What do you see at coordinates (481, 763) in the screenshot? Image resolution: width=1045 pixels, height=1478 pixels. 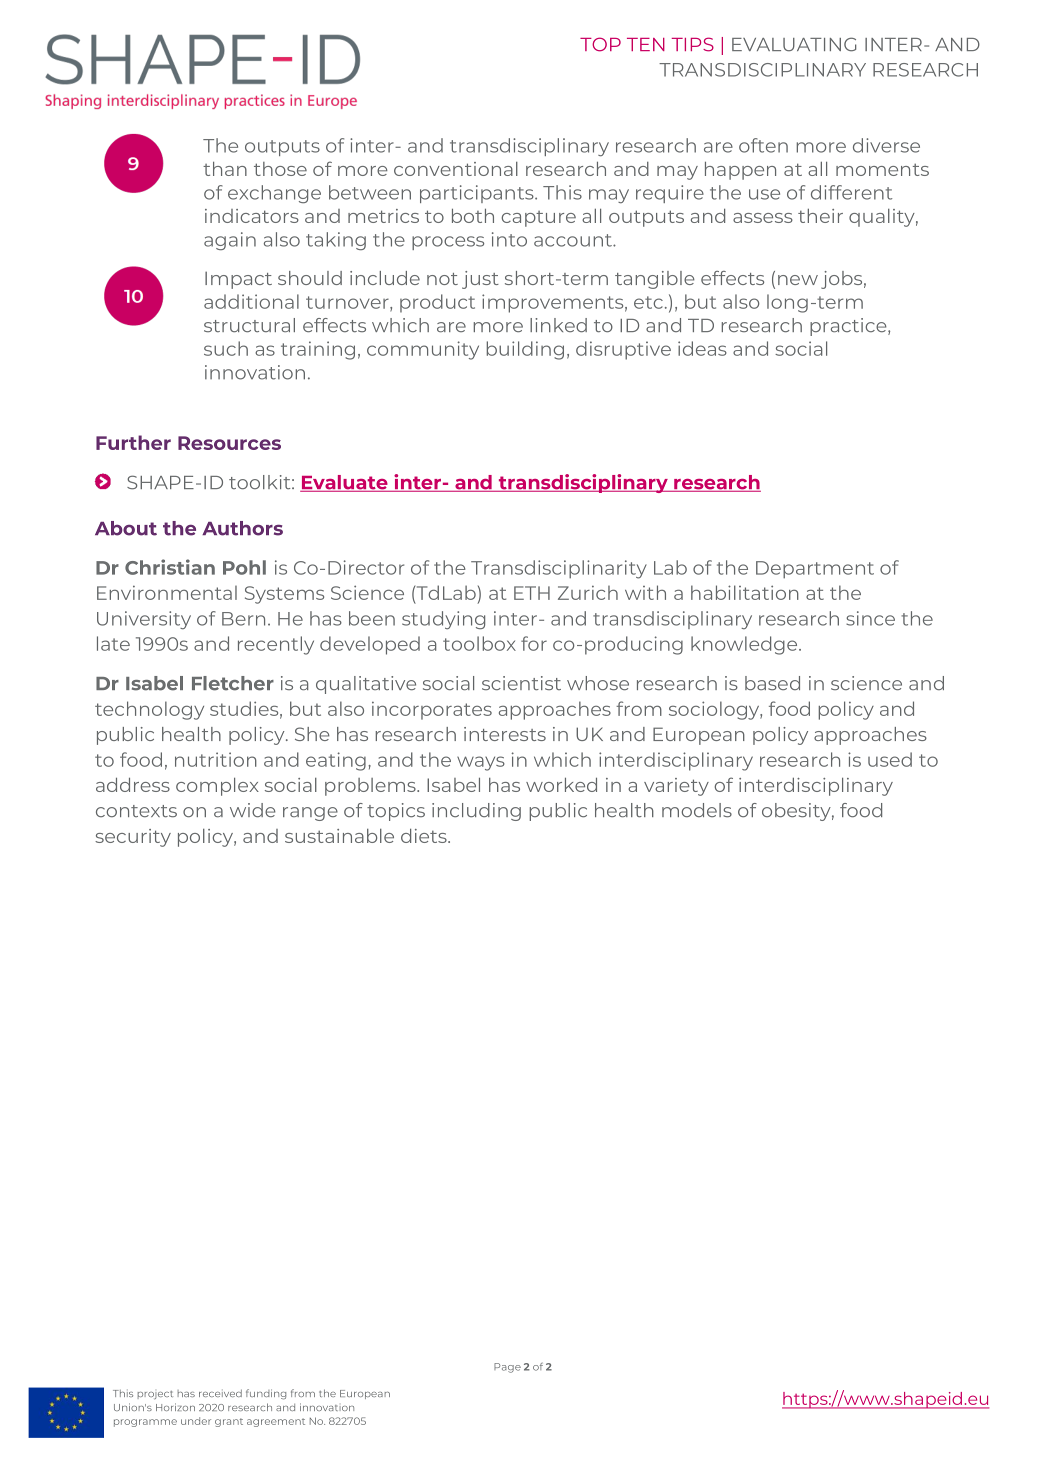 I see `ways` at bounding box center [481, 763].
